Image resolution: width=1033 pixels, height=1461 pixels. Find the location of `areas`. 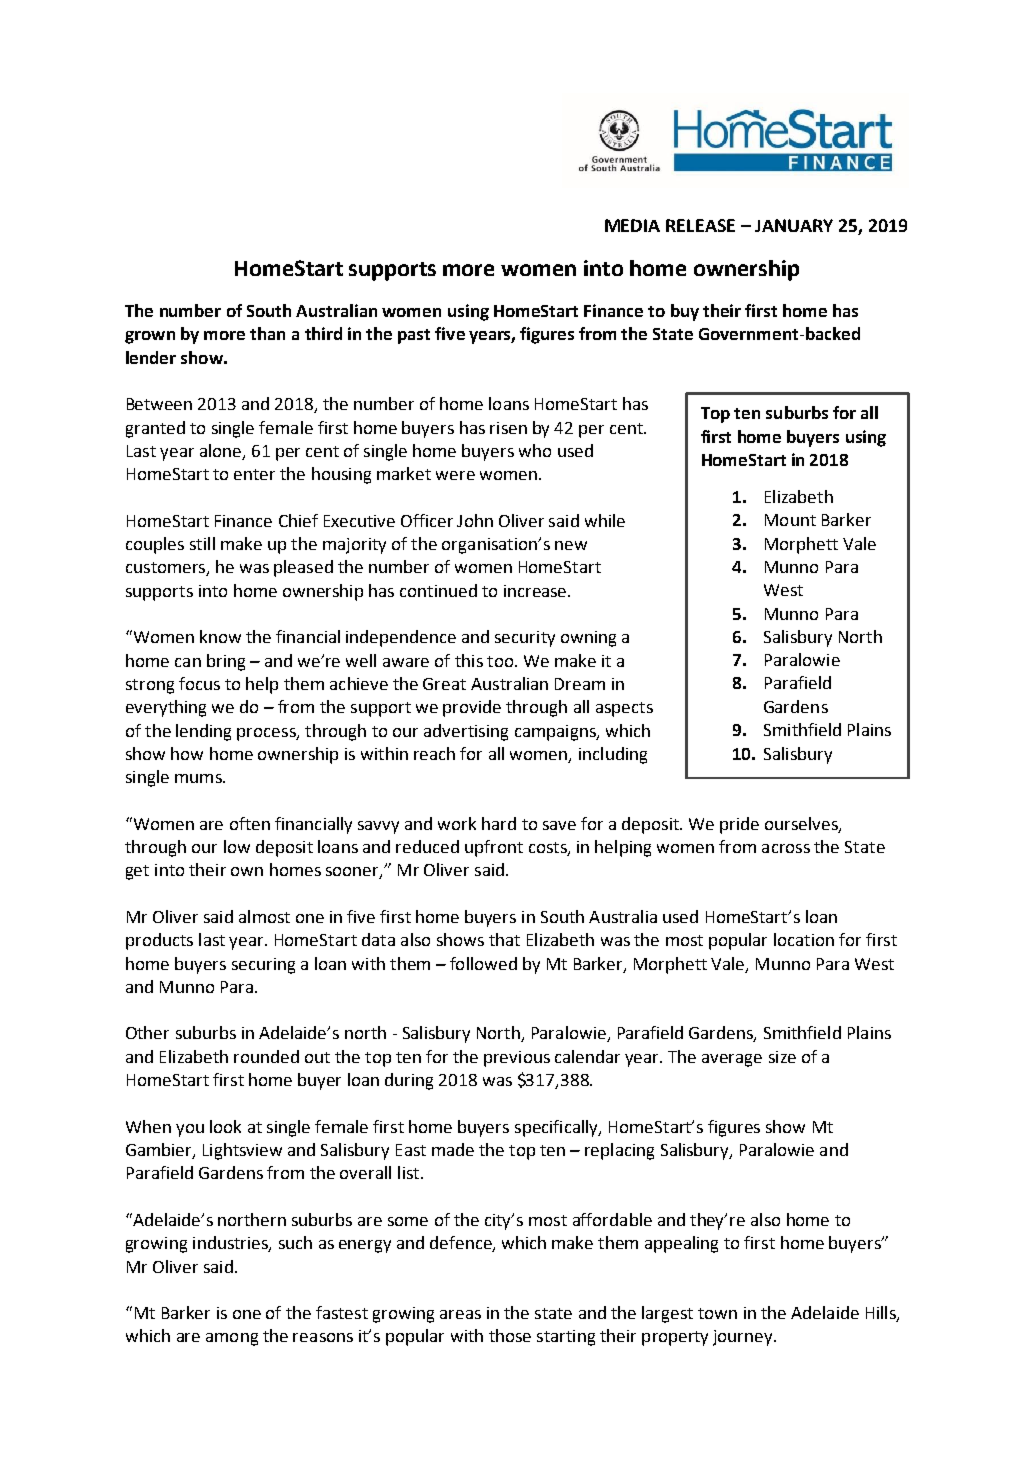

areas is located at coordinates (460, 1314).
